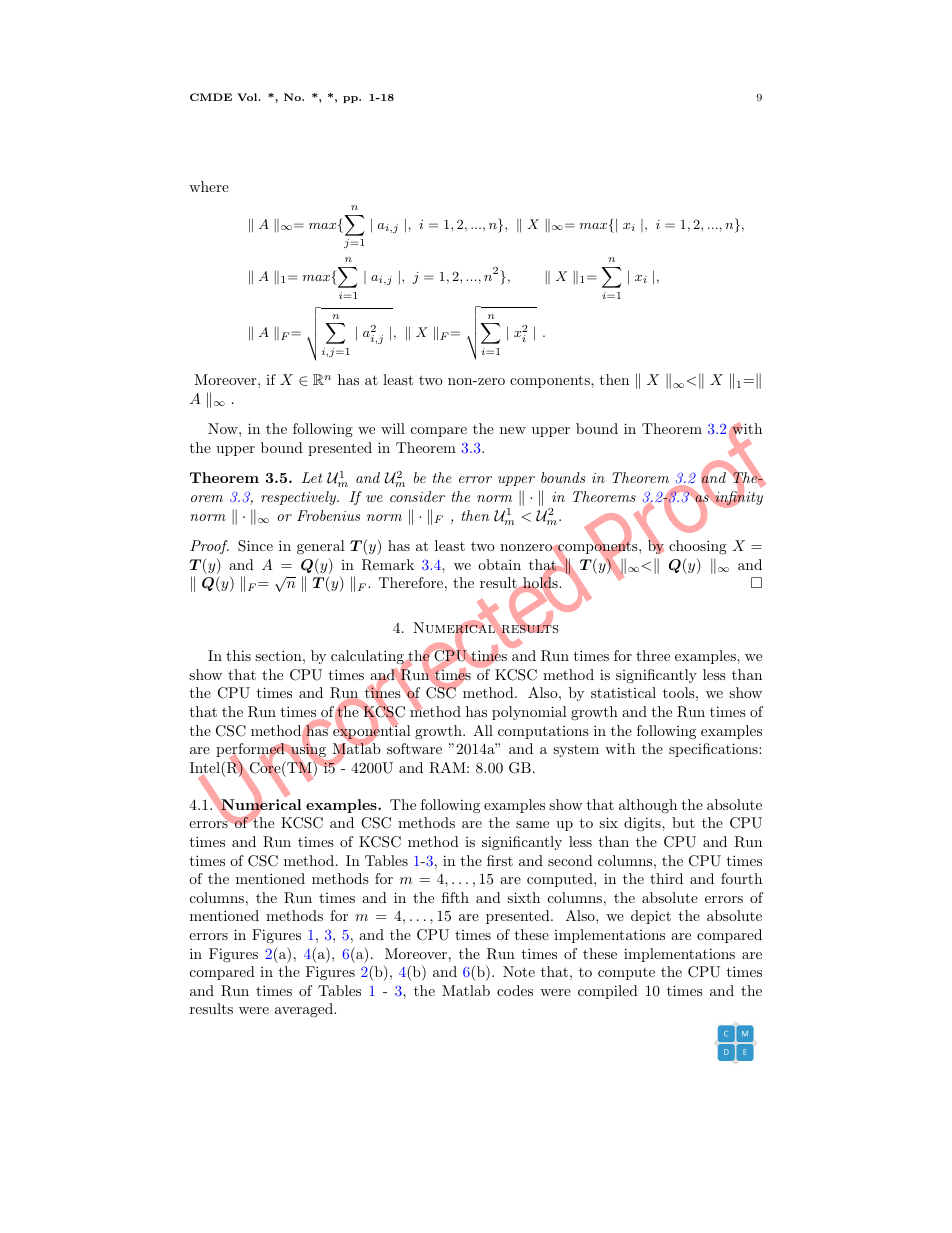 The height and width of the screenshot is (1233, 952). What do you see at coordinates (393, 428) in the screenshot?
I see `will` at bounding box center [393, 428].
